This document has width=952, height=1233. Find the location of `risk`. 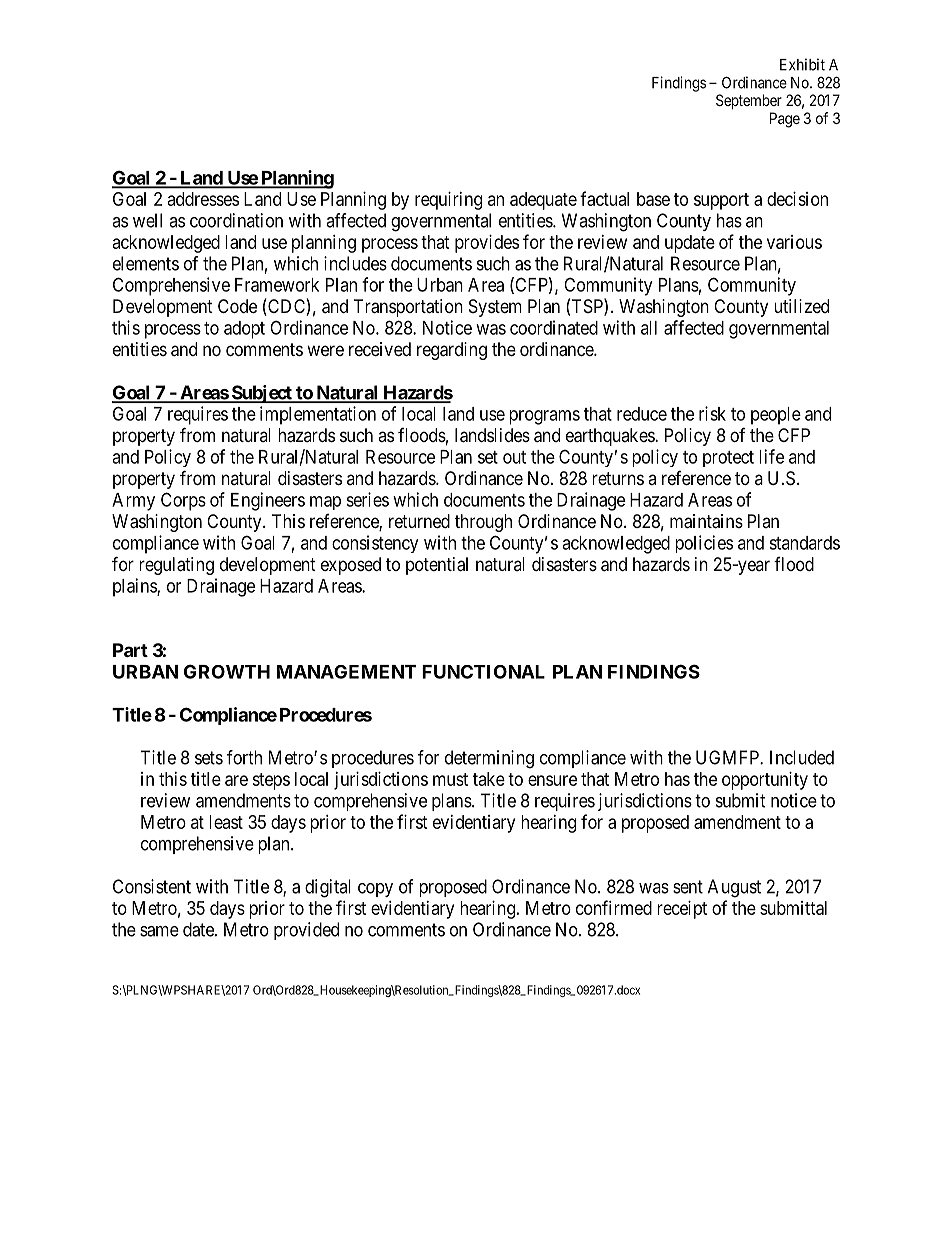

risk is located at coordinates (712, 413).
